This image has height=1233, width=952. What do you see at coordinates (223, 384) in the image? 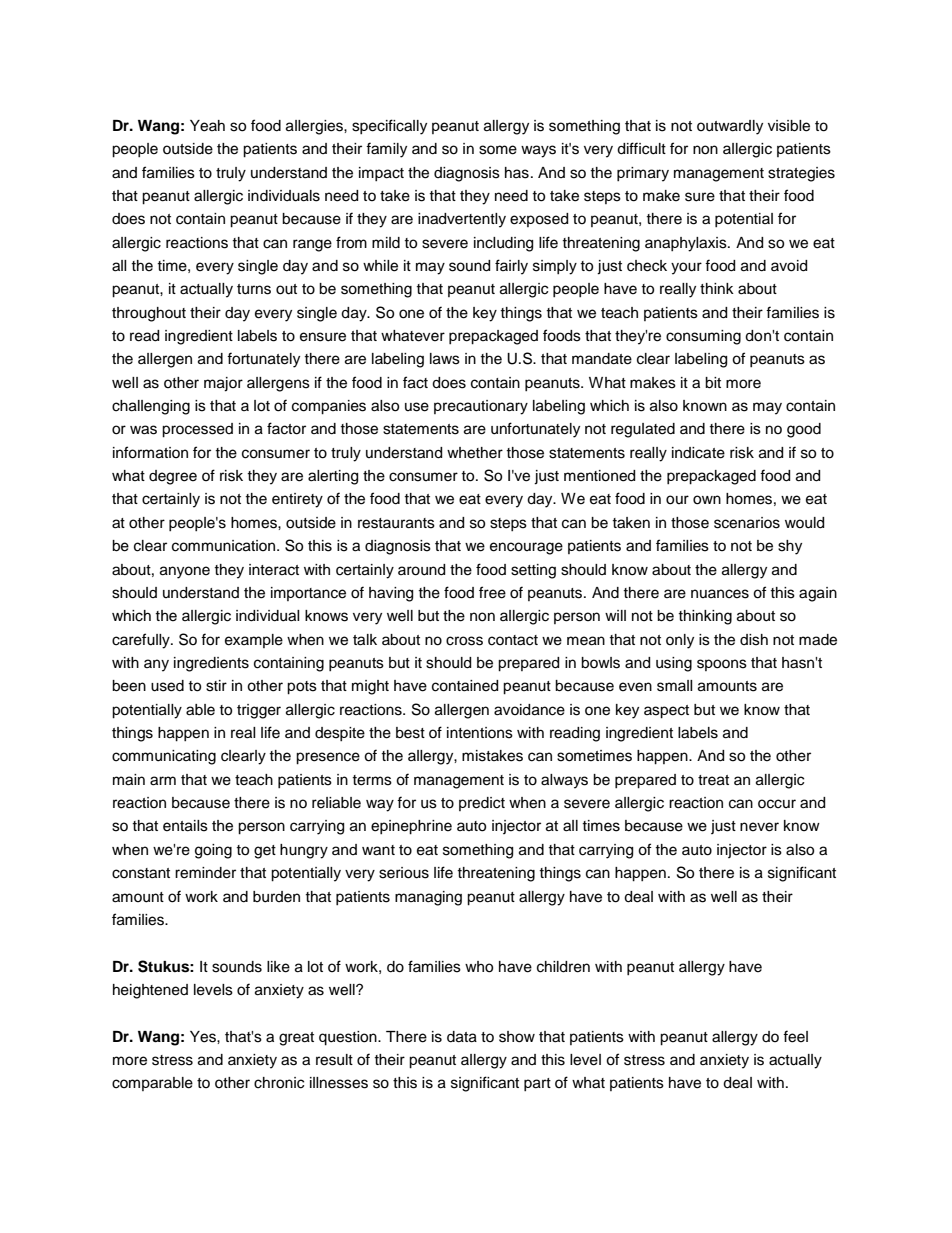
I see `major` at bounding box center [223, 384].
